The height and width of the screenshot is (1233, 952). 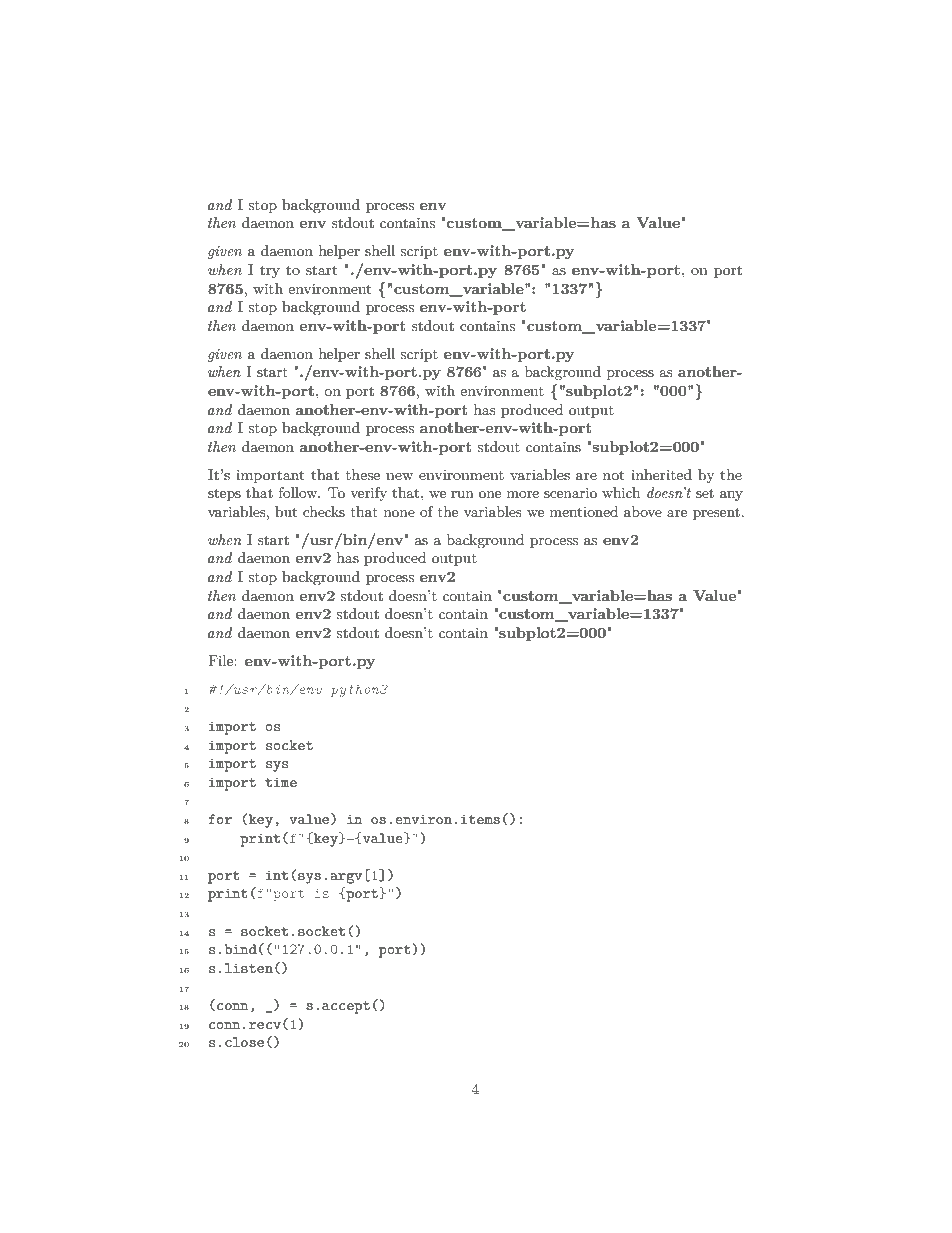 What do you see at coordinates (661, 474) in the screenshot?
I see `inherited` at bounding box center [661, 474].
